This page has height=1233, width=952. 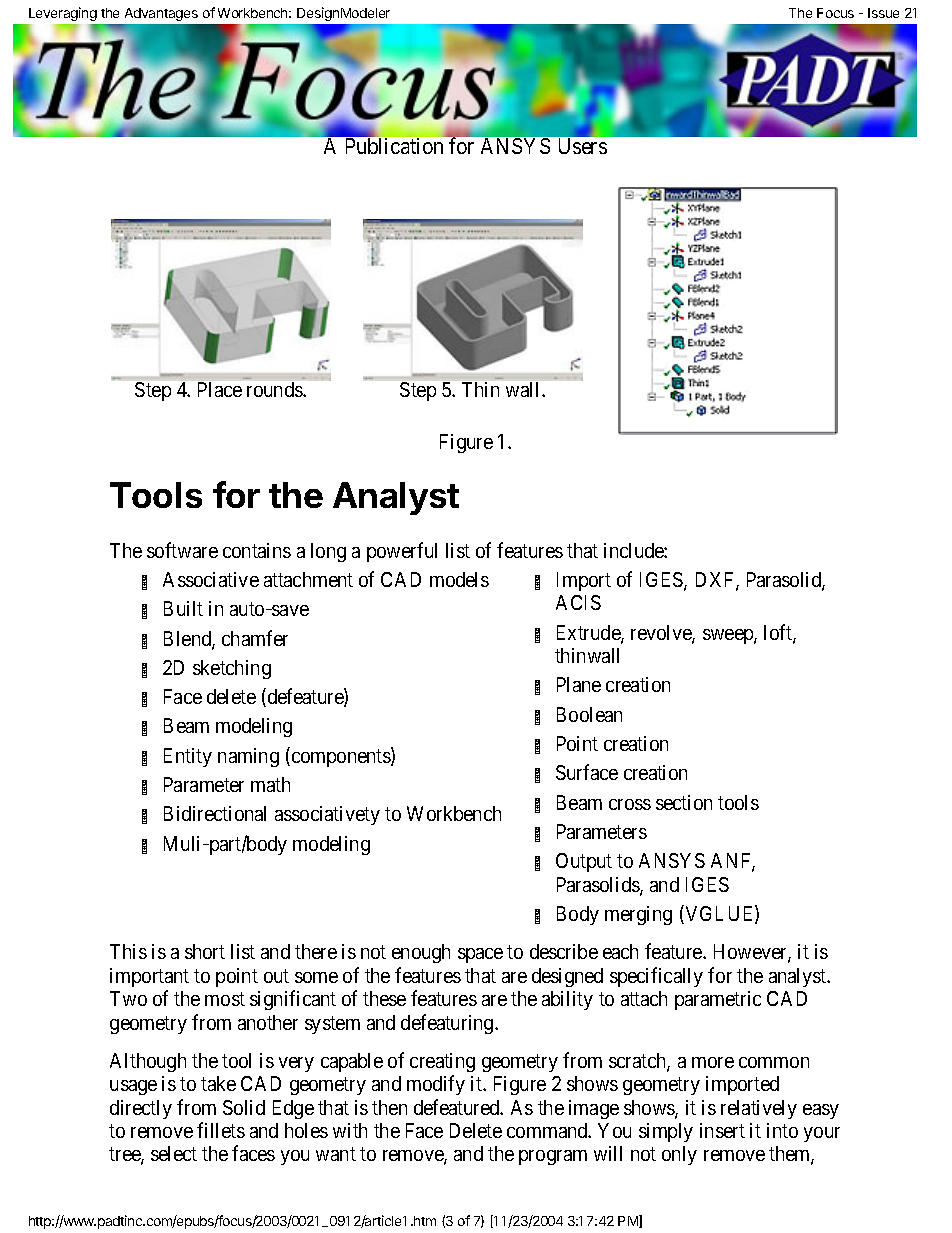 I want to click on Issue, so click(x=883, y=13).
